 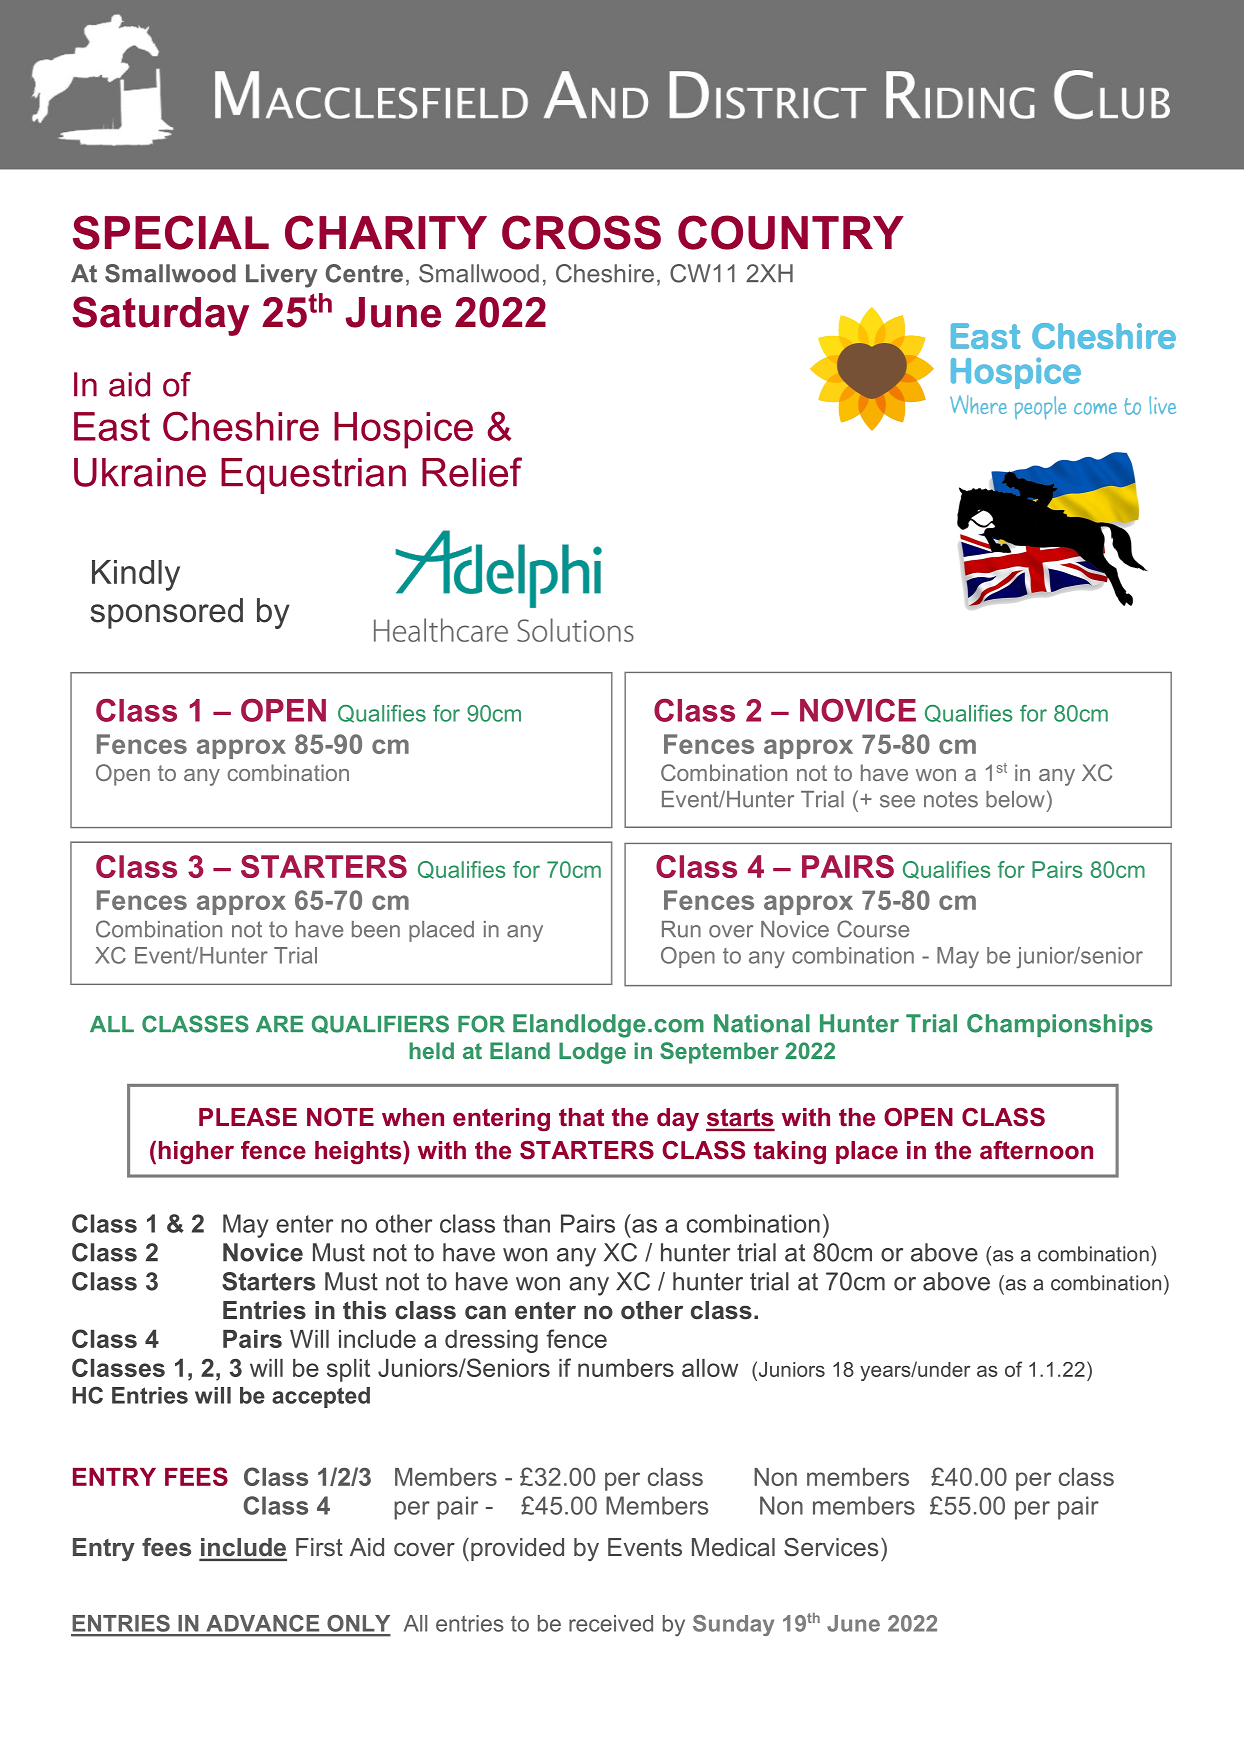 What do you see at coordinates (1036, 1150) in the image?
I see `afternoon` at bounding box center [1036, 1150].
